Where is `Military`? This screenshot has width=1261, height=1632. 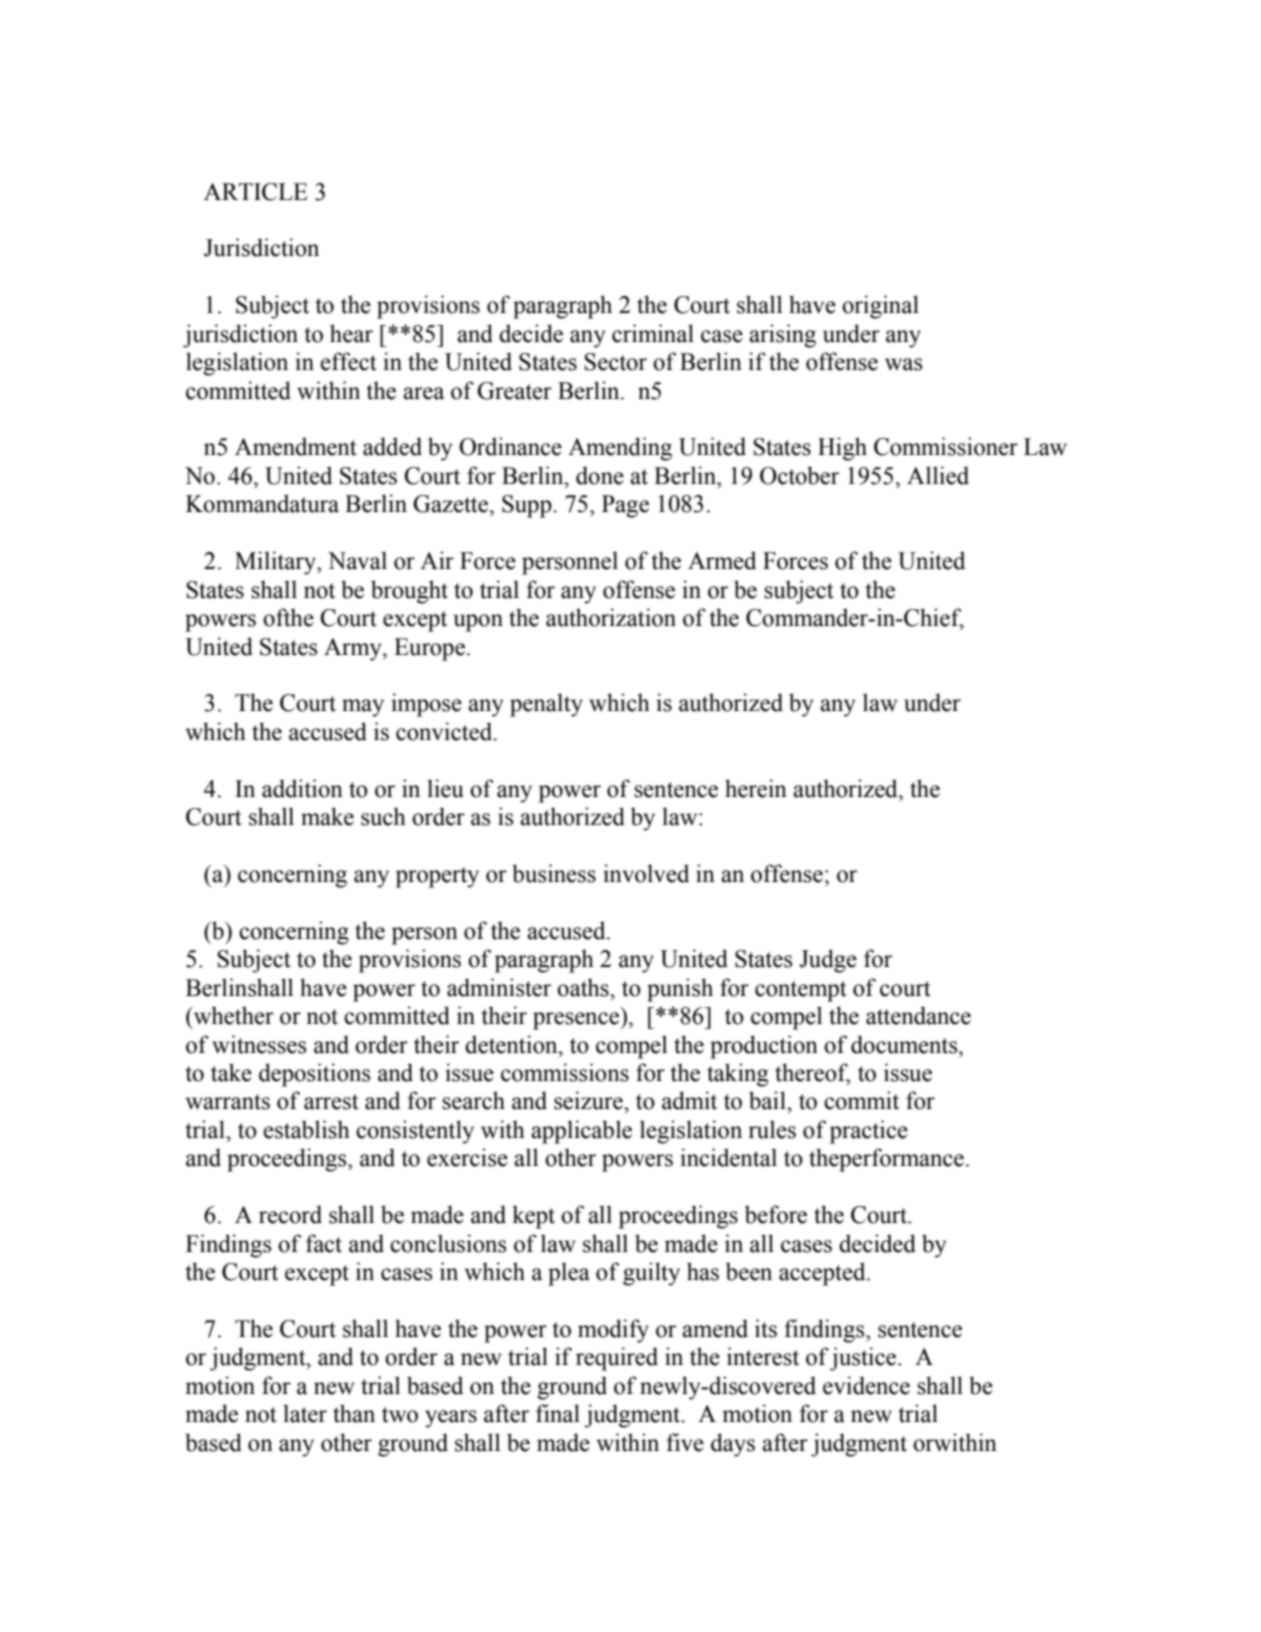 Military is located at coordinates (276, 563).
